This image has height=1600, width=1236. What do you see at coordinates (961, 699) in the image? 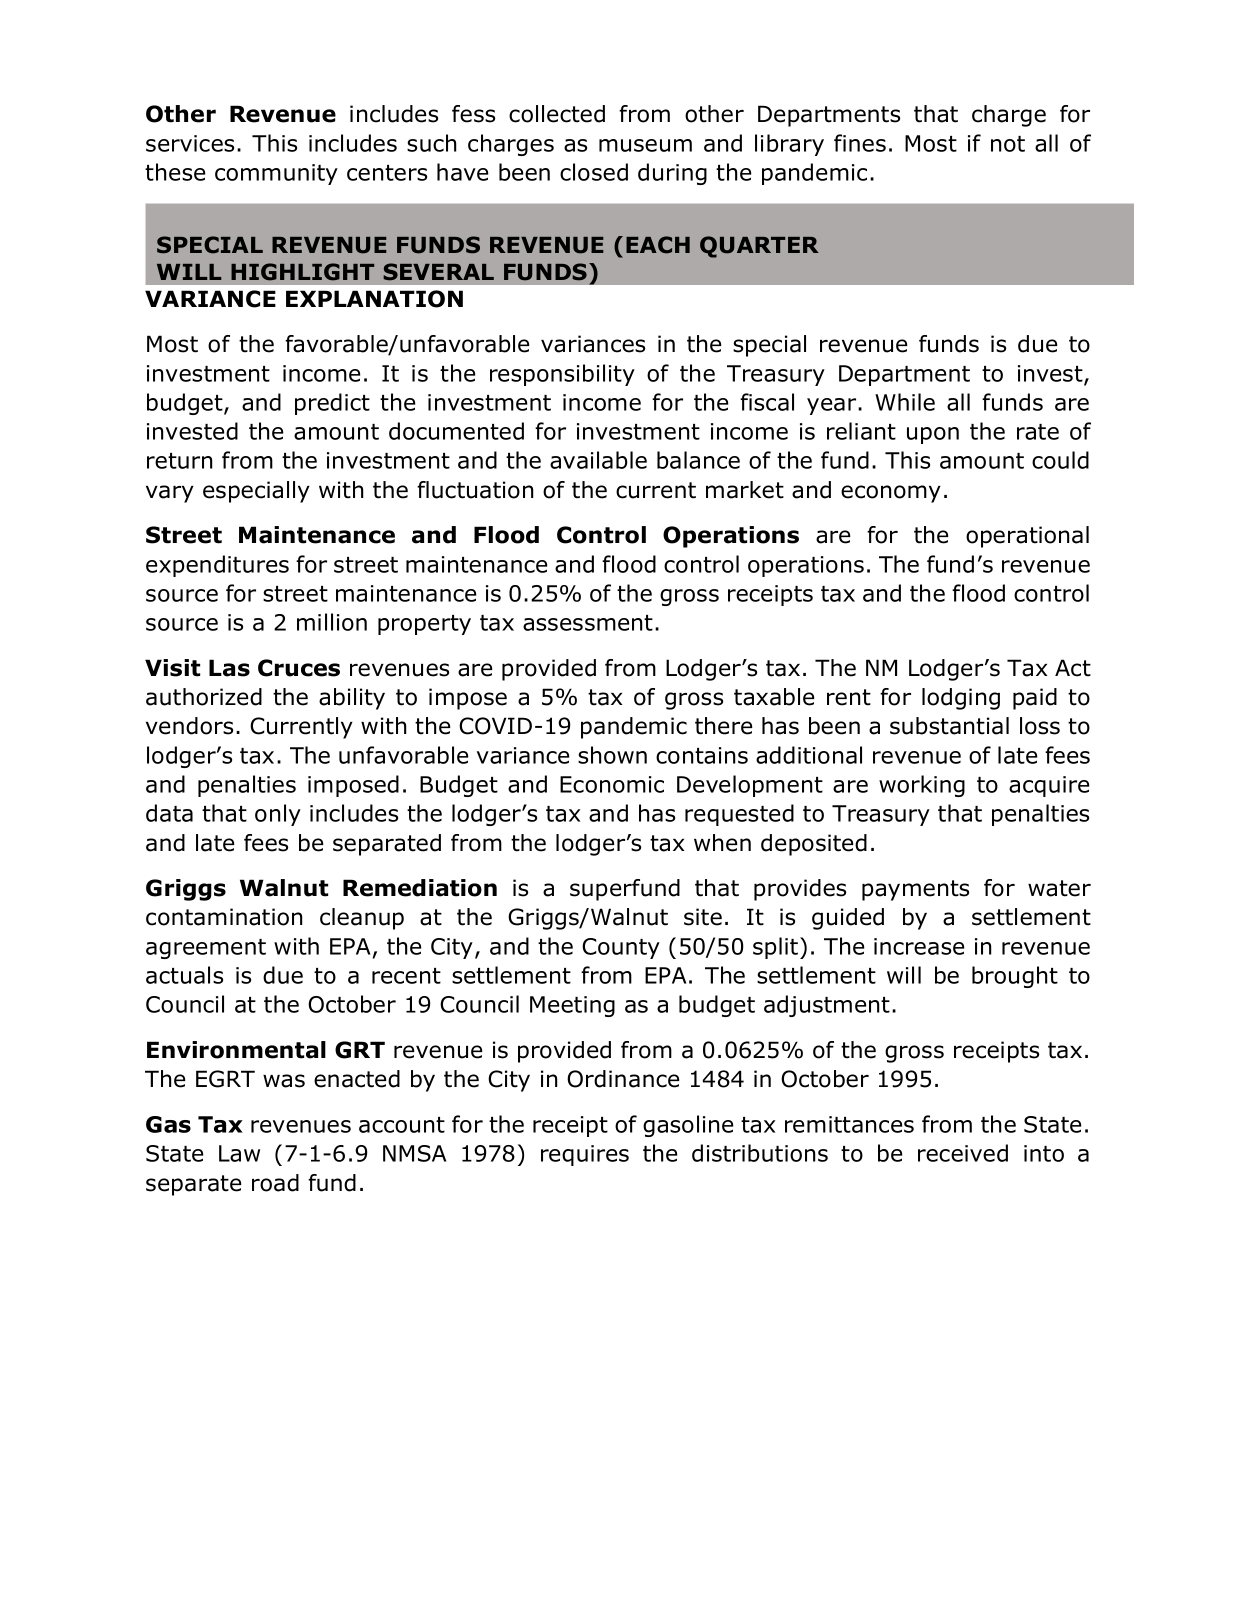
I see `lodging` at bounding box center [961, 699].
